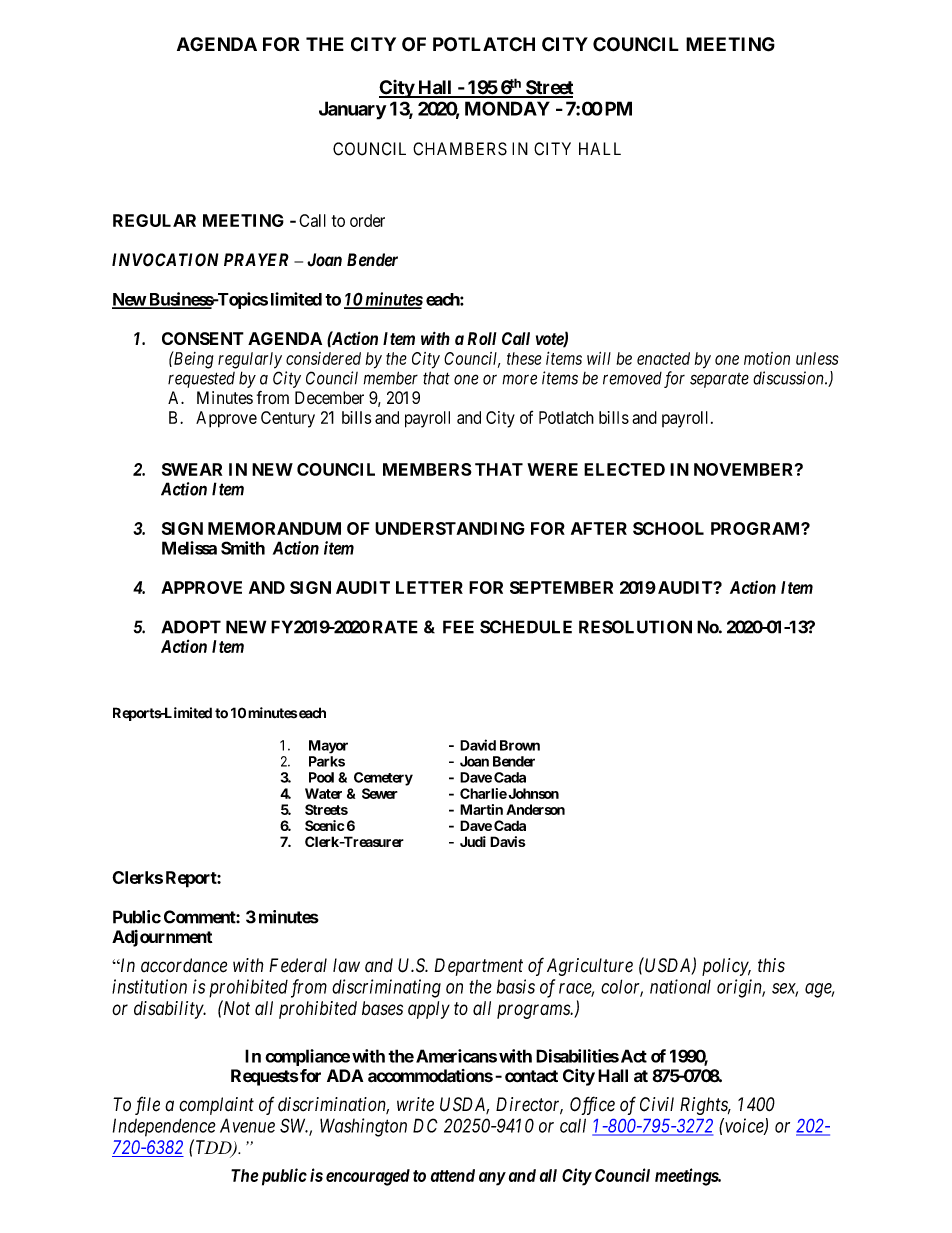 Image resolution: width=952 pixels, height=1233 pixels. I want to click on CHAMBERS, so click(460, 149).
